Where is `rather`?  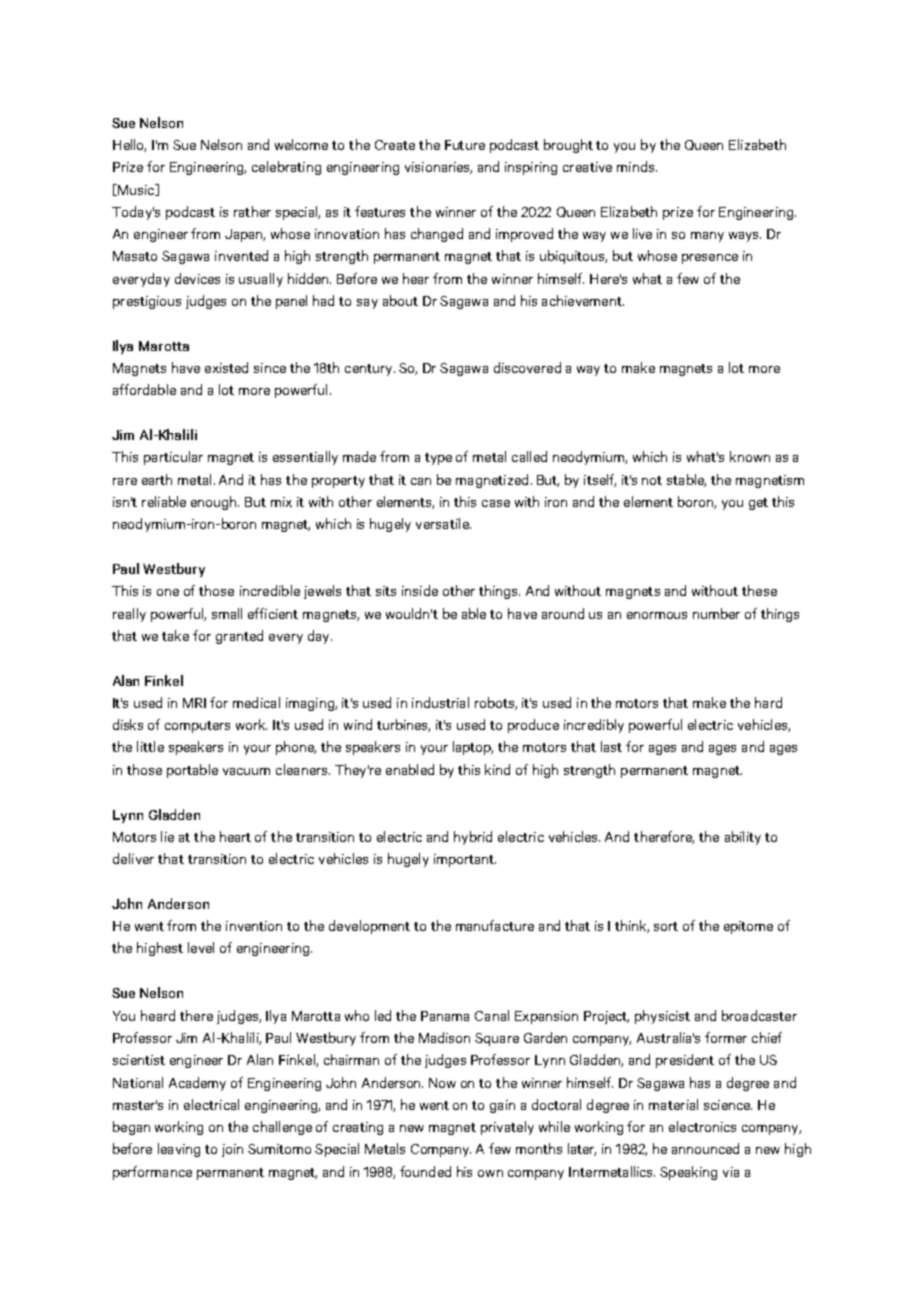 rather is located at coordinates (252, 211).
